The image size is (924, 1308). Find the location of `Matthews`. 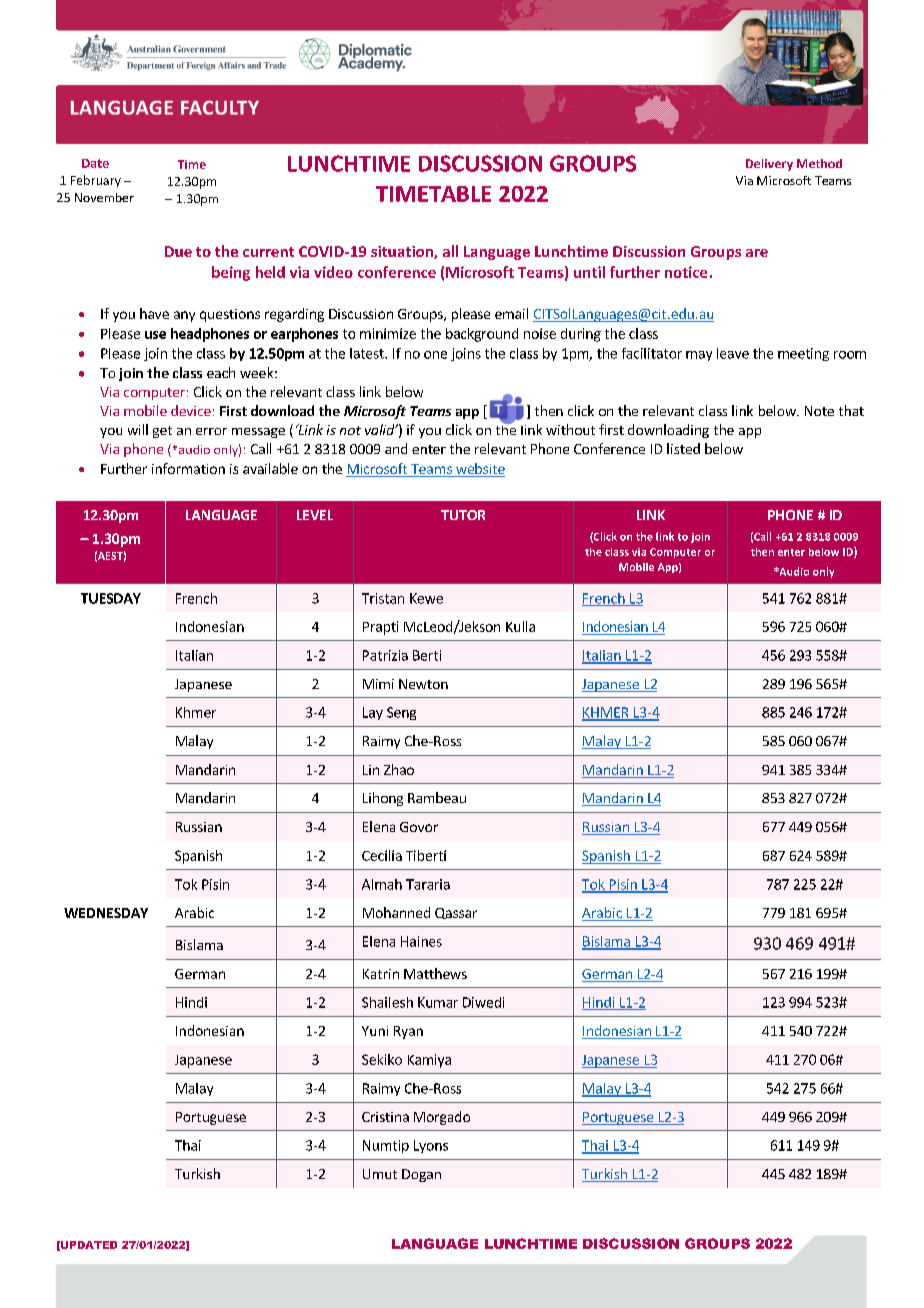

Matthews is located at coordinates (435, 973).
